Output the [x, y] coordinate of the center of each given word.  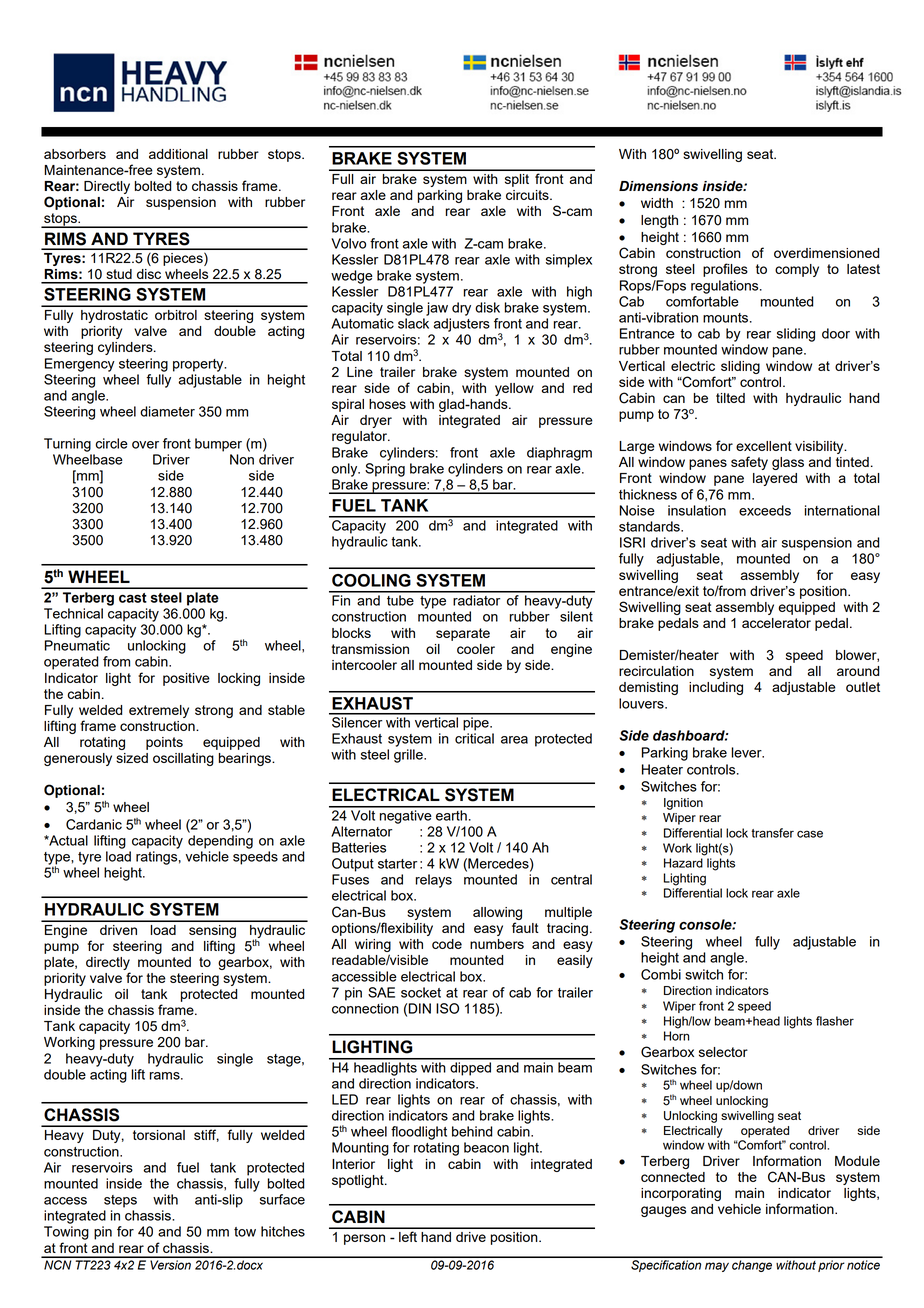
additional [178, 154]
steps [120, 1201]
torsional [159, 1135]
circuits [528, 195]
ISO [447, 1008]
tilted [730, 398]
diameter [167, 411]
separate [463, 634]
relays [434, 881]
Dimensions [658, 186]
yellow [514, 389]
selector [723, 1052]
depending [220, 842]
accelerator [776, 623]
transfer [772, 833]
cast [133, 598]
